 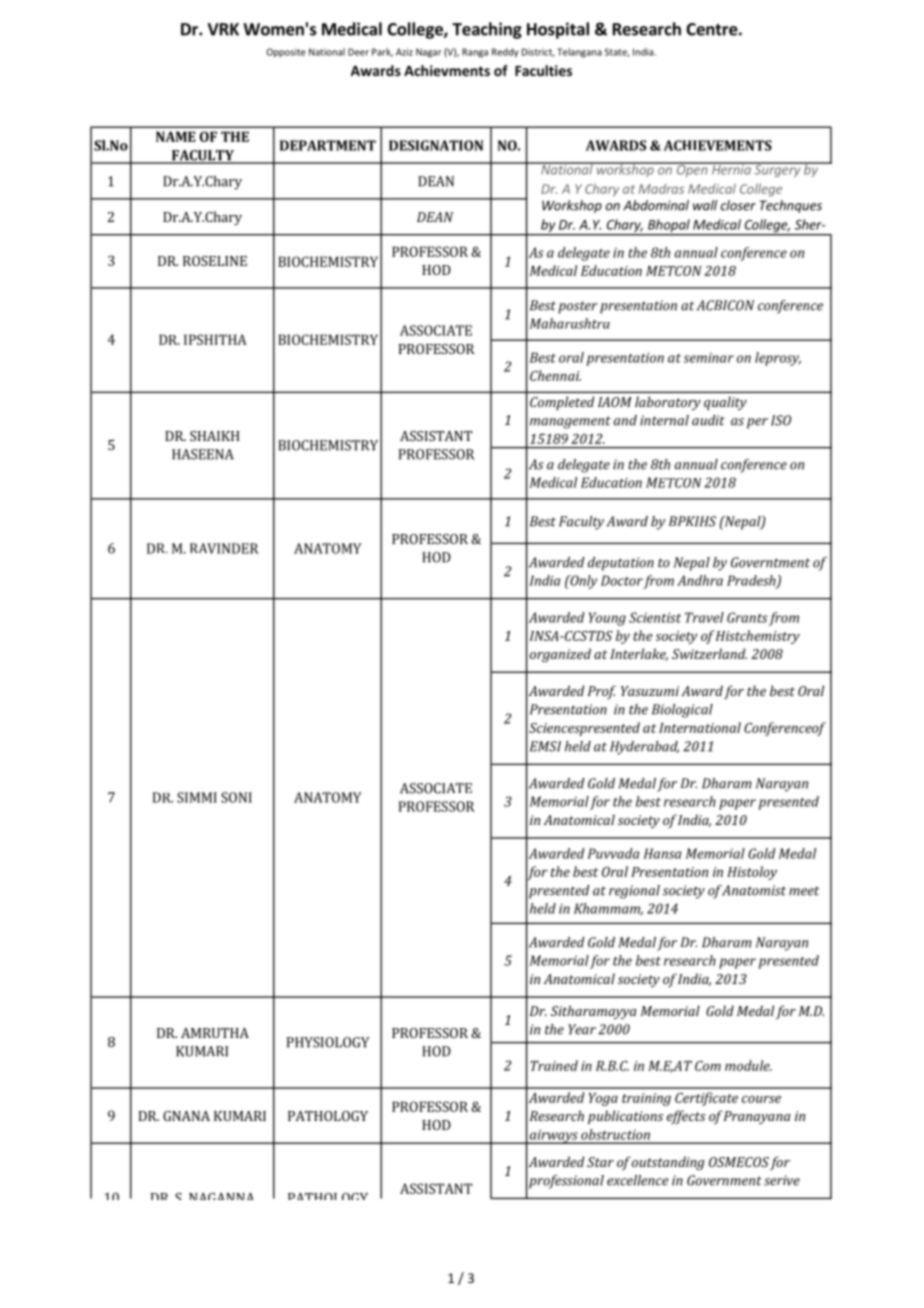 What do you see at coordinates (505, 53) in the document?
I see `Reddy` at bounding box center [505, 53].
